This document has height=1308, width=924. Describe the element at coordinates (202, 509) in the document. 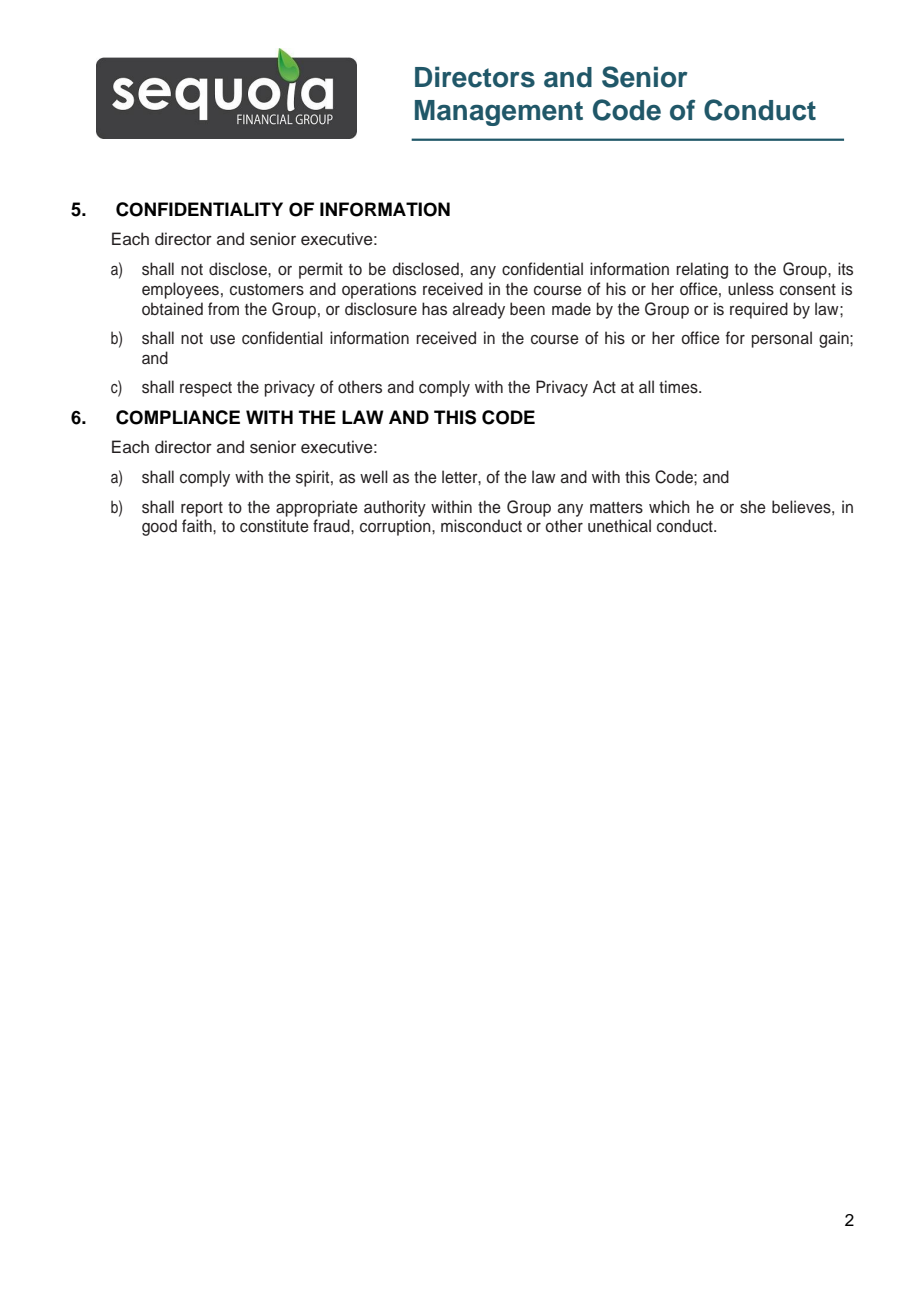

I see `report` at that location.
